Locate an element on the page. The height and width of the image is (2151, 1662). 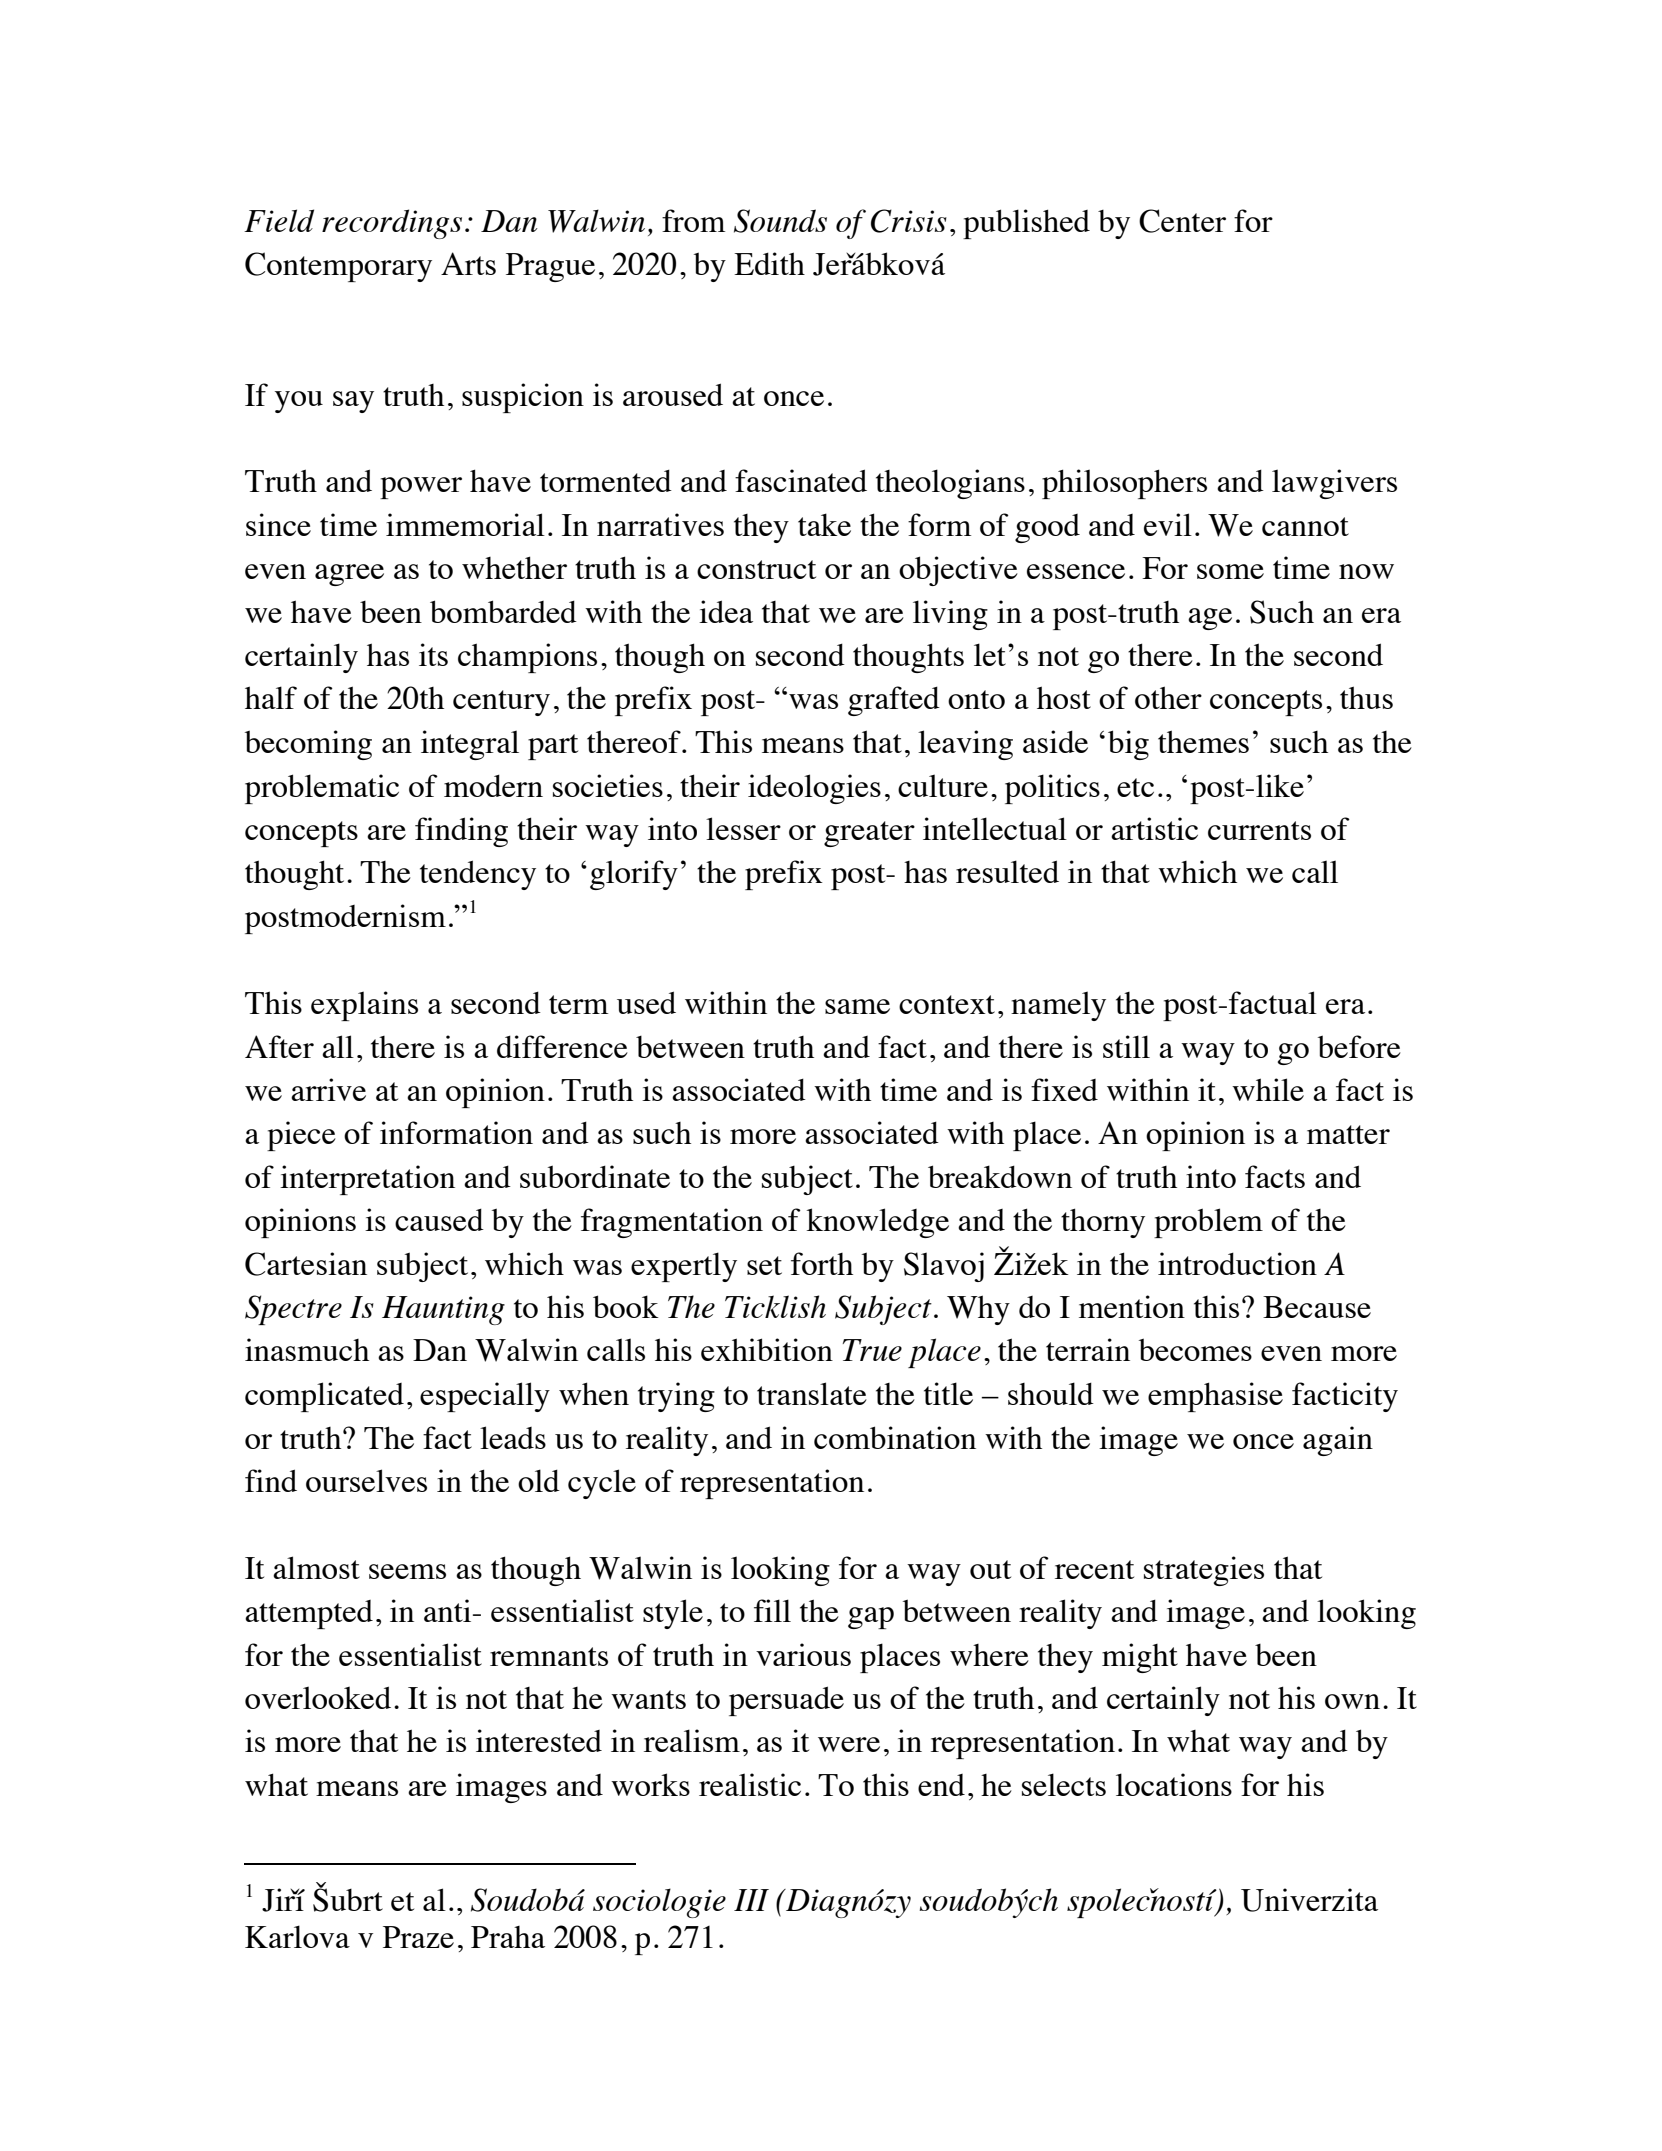
III is located at coordinates (751, 1900).
